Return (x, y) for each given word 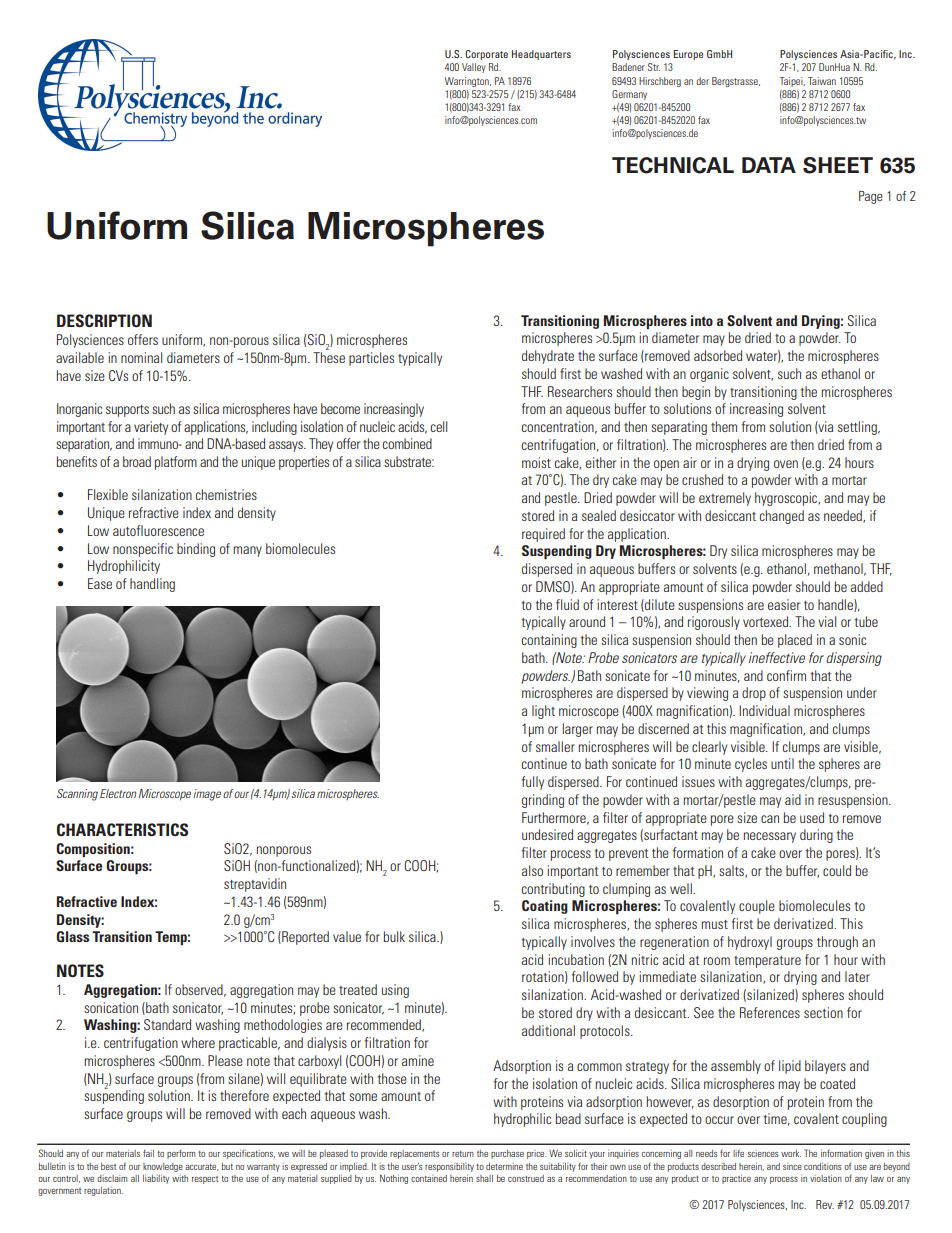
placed (795, 641)
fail (148, 1153)
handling (152, 585)
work (791, 1153)
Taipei (792, 82)
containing (549, 641)
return (463, 1154)
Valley (474, 68)
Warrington (468, 82)
